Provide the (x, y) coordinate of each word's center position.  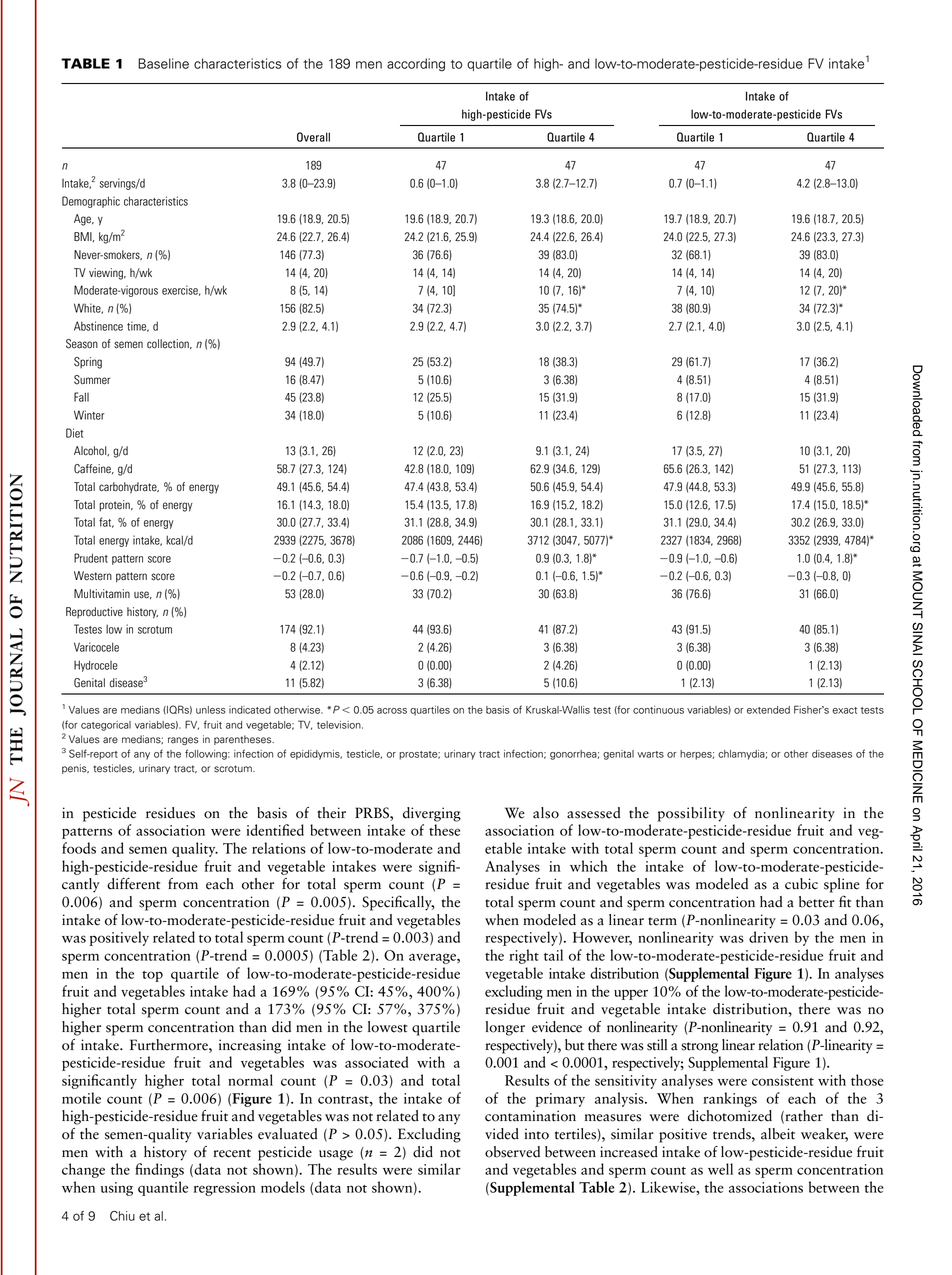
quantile (163, 1188)
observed (512, 1152)
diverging (432, 814)
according (416, 65)
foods (79, 848)
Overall (313, 137)
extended (768, 710)
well (720, 1169)
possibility (691, 814)
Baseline (163, 63)
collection (169, 344)
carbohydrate (129, 488)
